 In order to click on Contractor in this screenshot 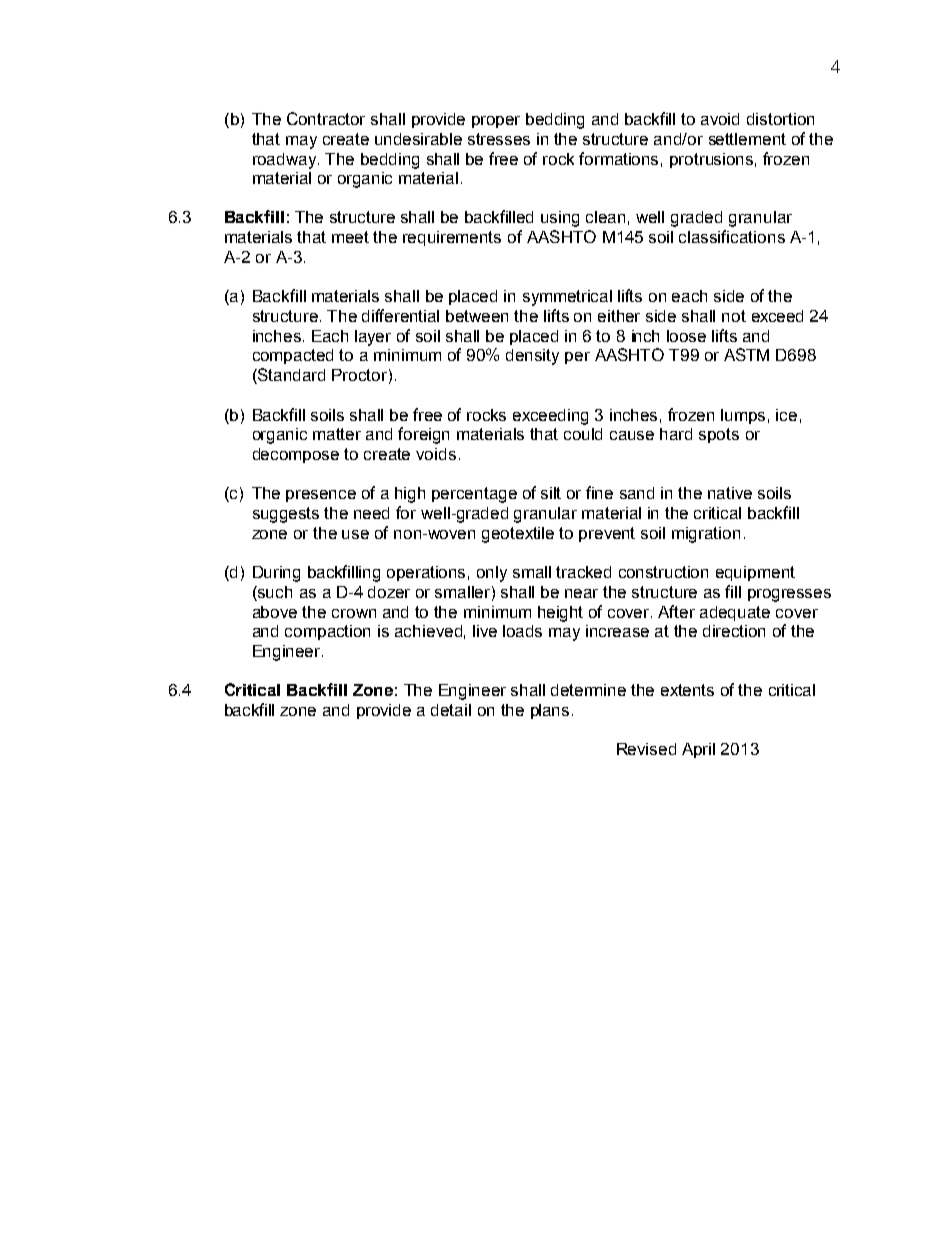, I will do `click(326, 118)`.
